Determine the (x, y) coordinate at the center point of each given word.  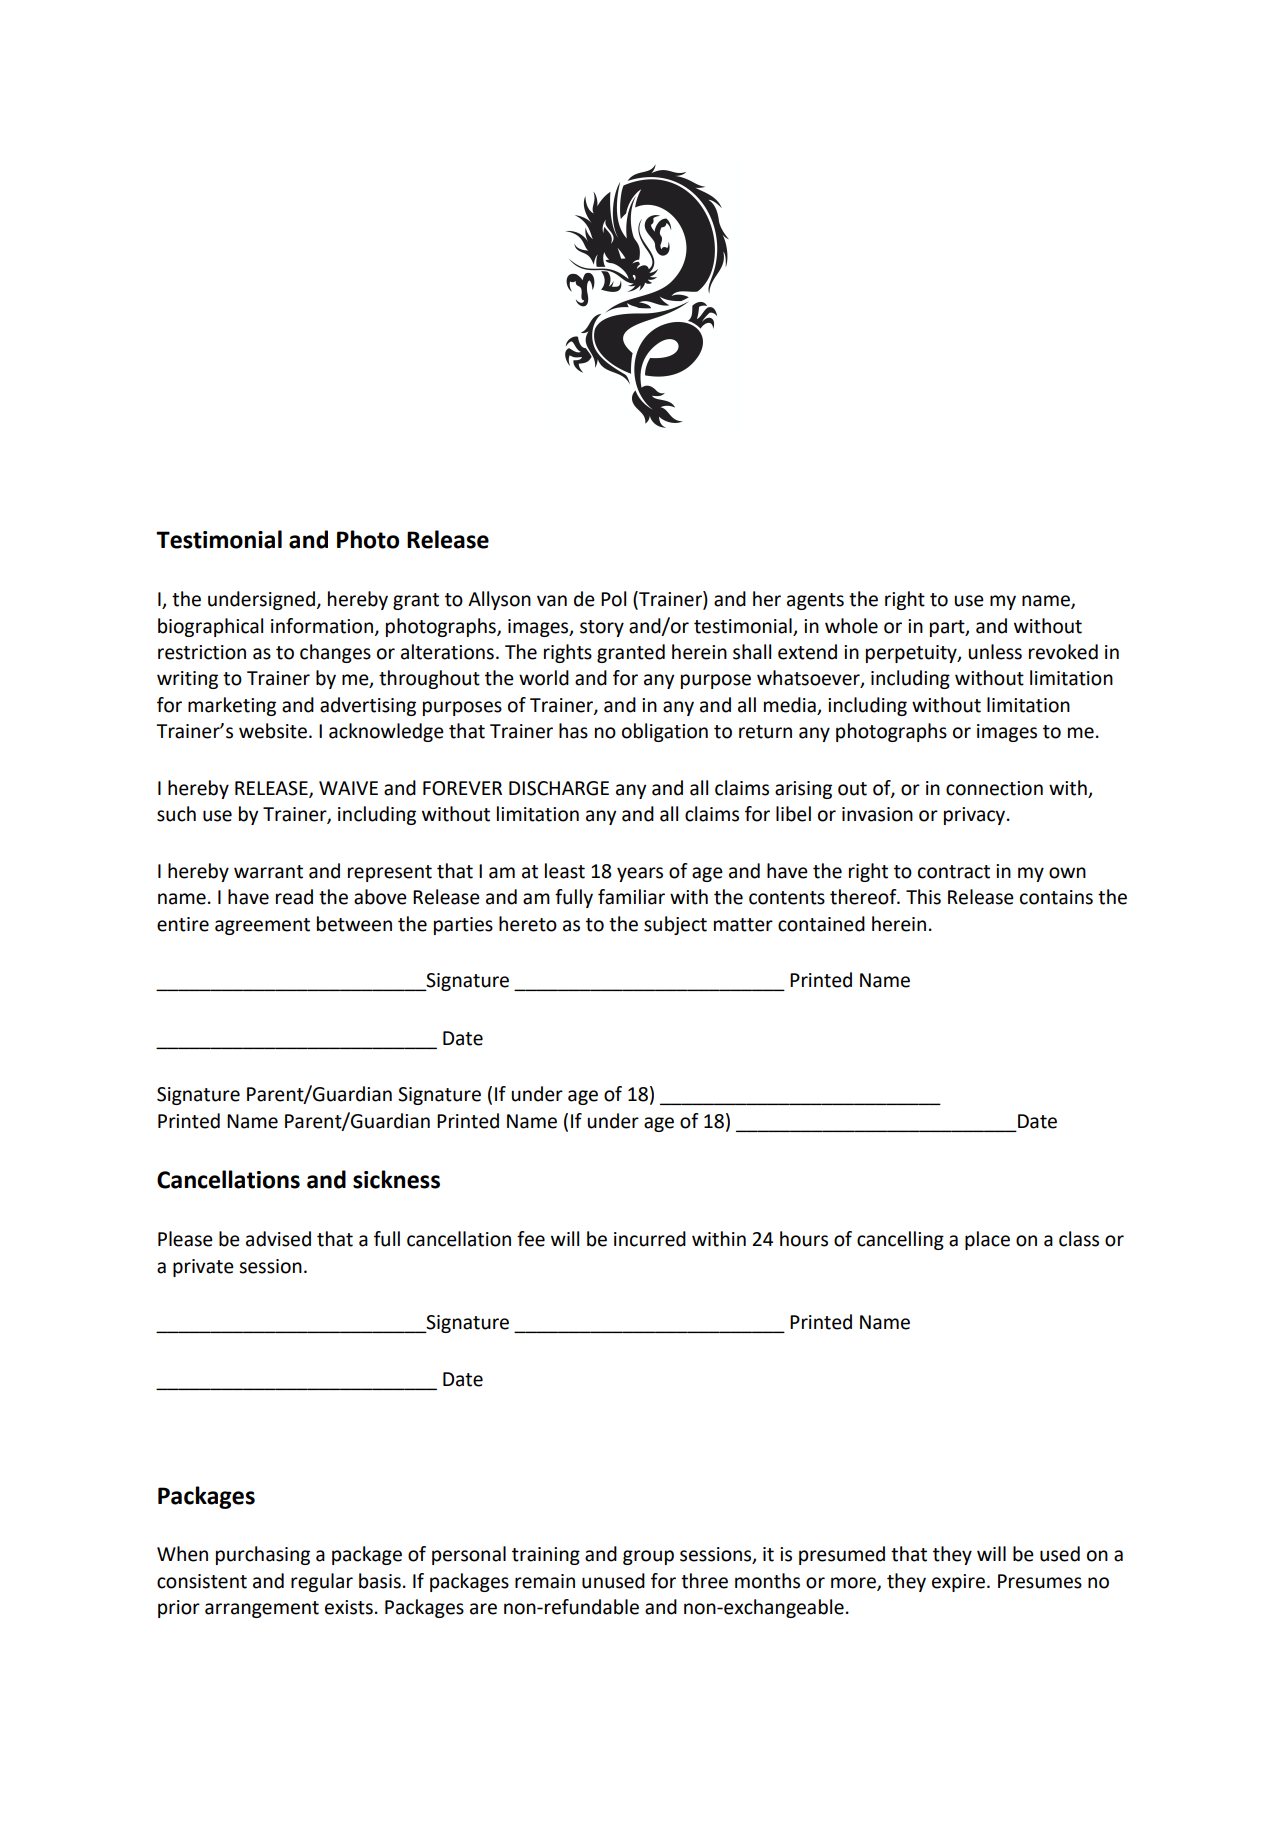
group (648, 1557)
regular (322, 1582)
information (322, 626)
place (987, 1240)
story (602, 628)
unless (995, 652)
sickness (396, 1179)
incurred (650, 1239)
